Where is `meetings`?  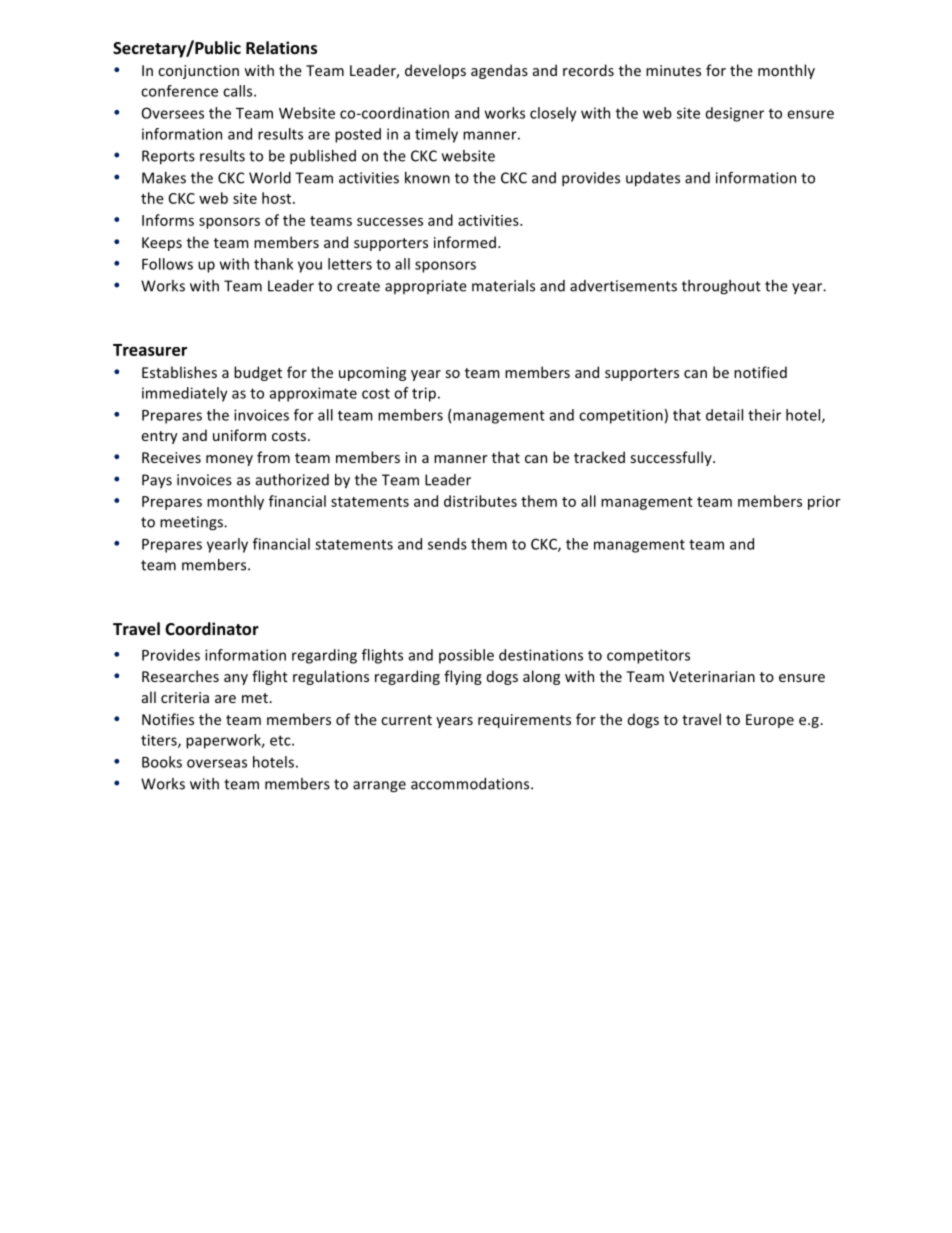 meetings is located at coordinates (192, 523).
